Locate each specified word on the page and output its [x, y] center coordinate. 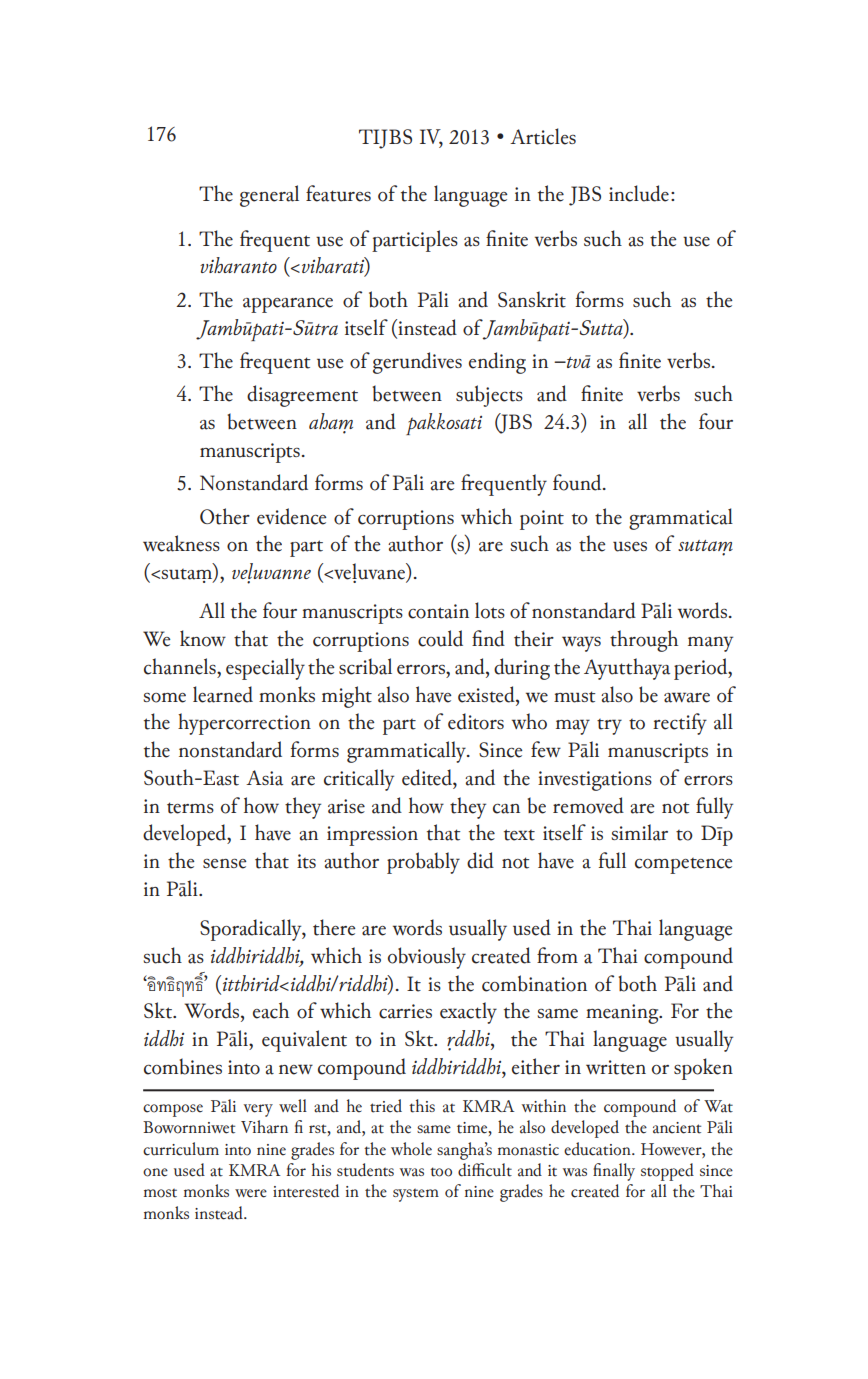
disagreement [302, 396]
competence [684, 866]
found [578, 482]
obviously [427, 958]
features [338, 193]
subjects [489, 396]
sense [225, 864]
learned [223, 694]
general [269, 196]
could [440, 638]
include [639, 193]
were [251, 1193]
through [644, 641]
